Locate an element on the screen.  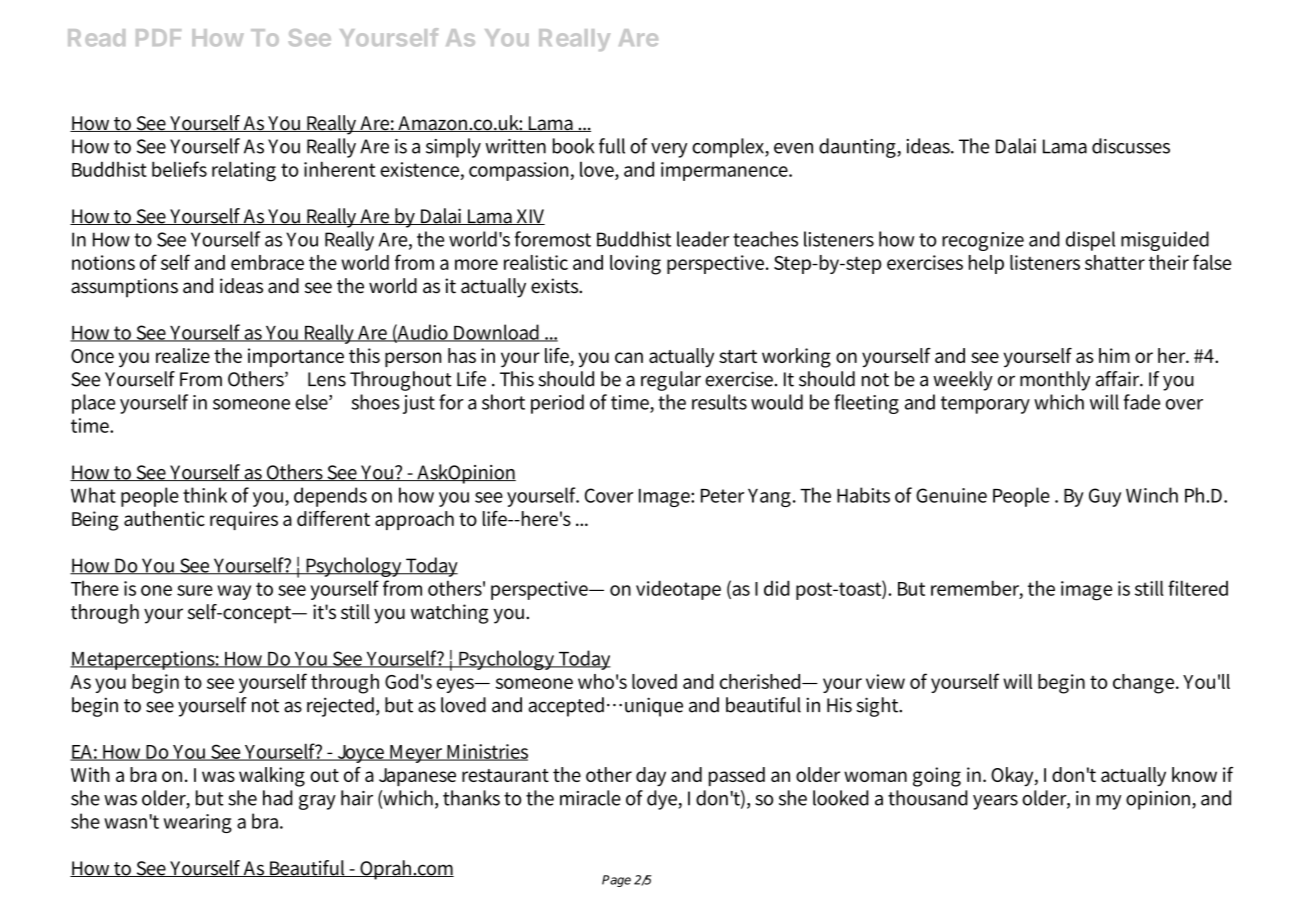
videotape is located at coordinates (678, 590).
